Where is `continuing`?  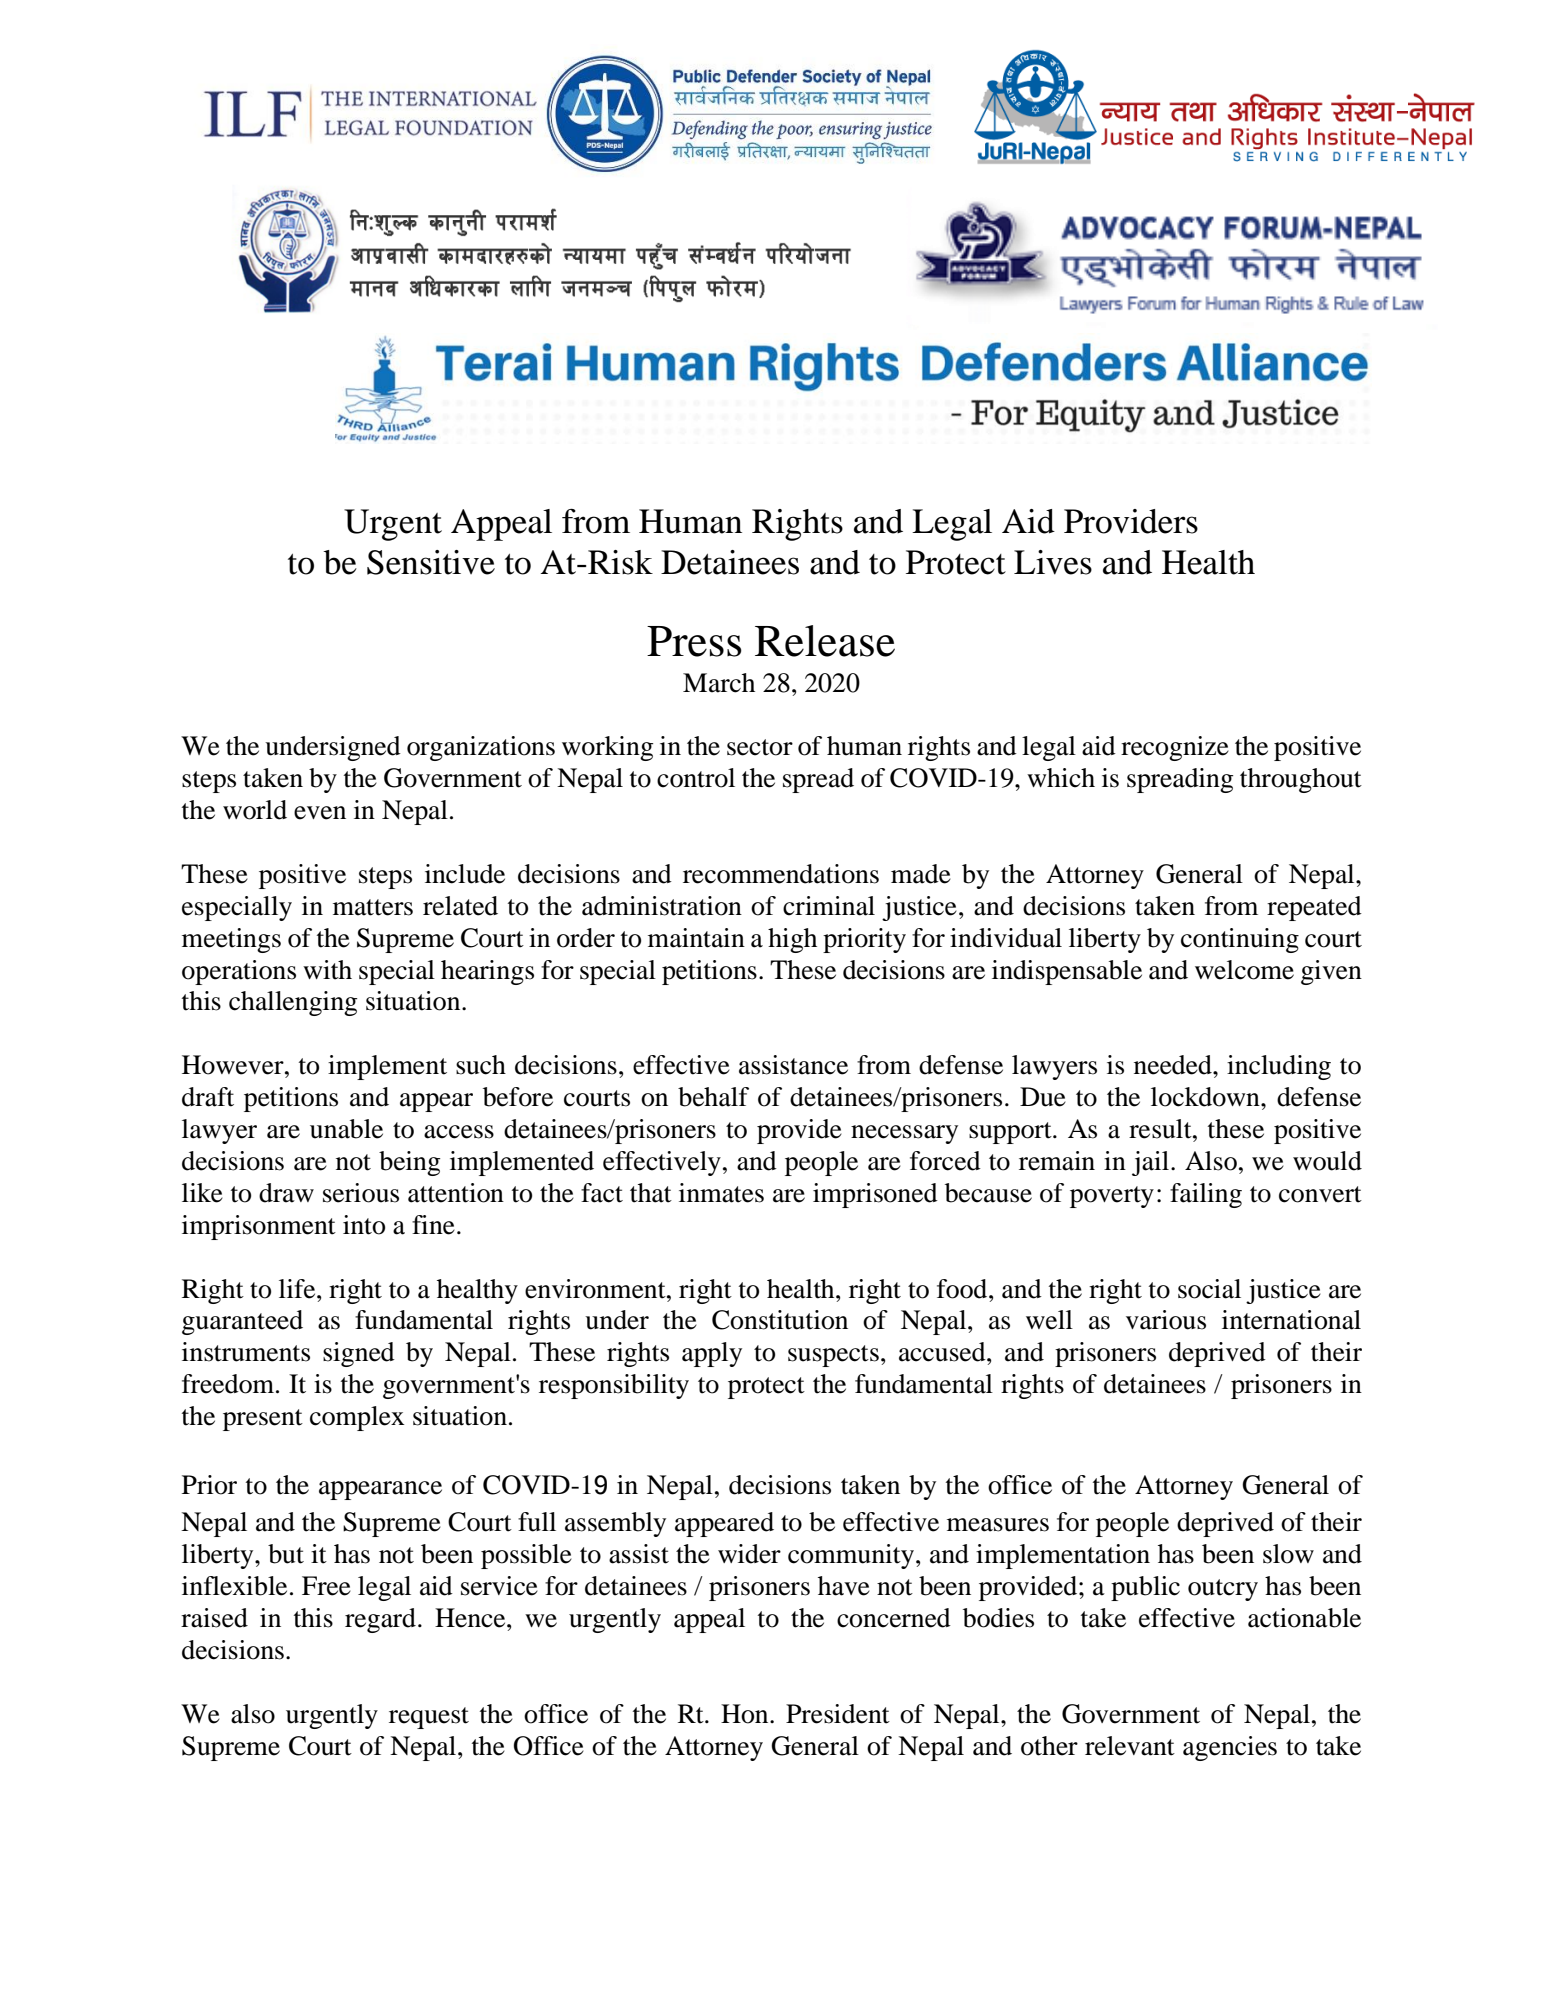
continuing is located at coordinates (1240, 940).
